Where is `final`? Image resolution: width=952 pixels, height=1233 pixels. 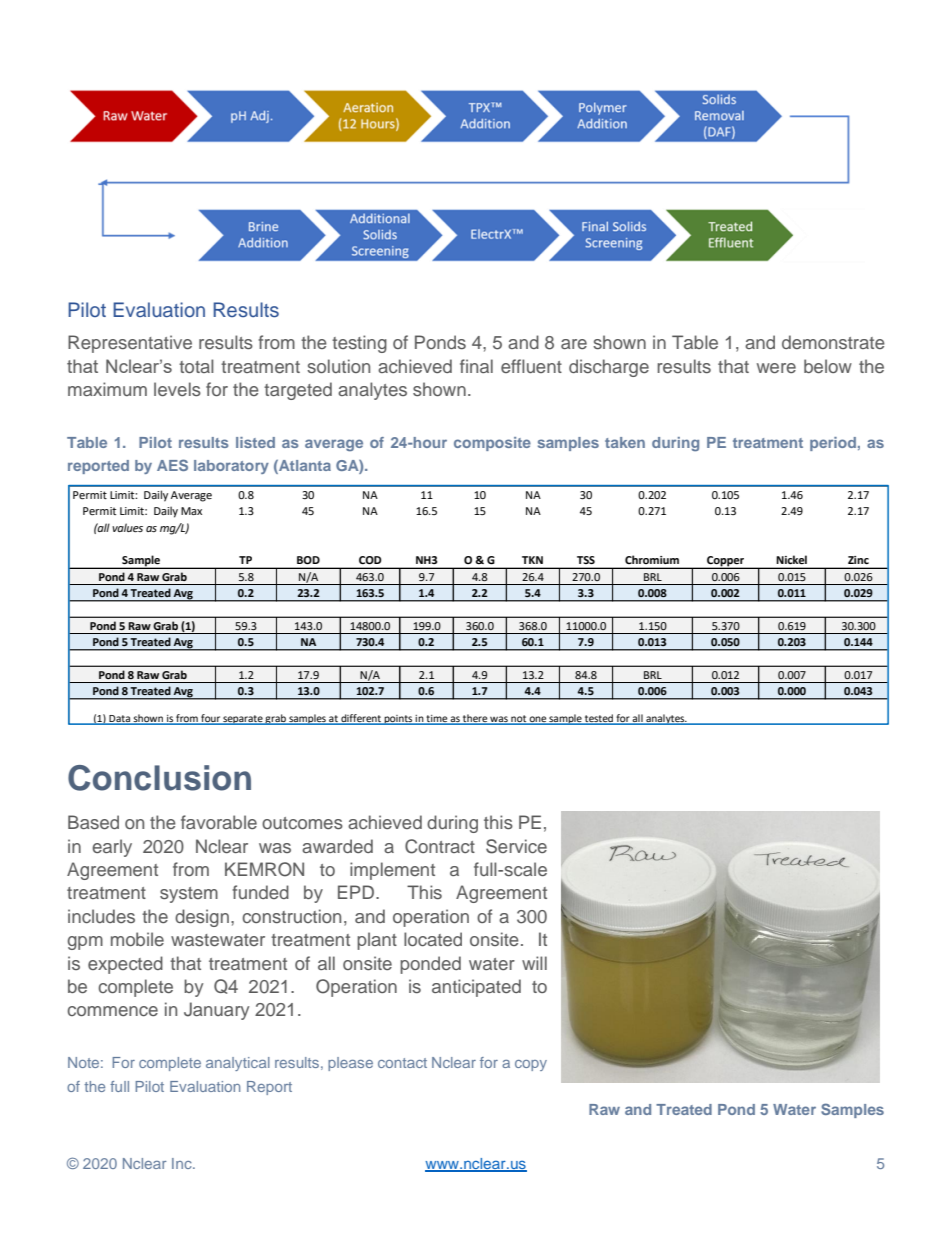 final is located at coordinates (476, 366).
